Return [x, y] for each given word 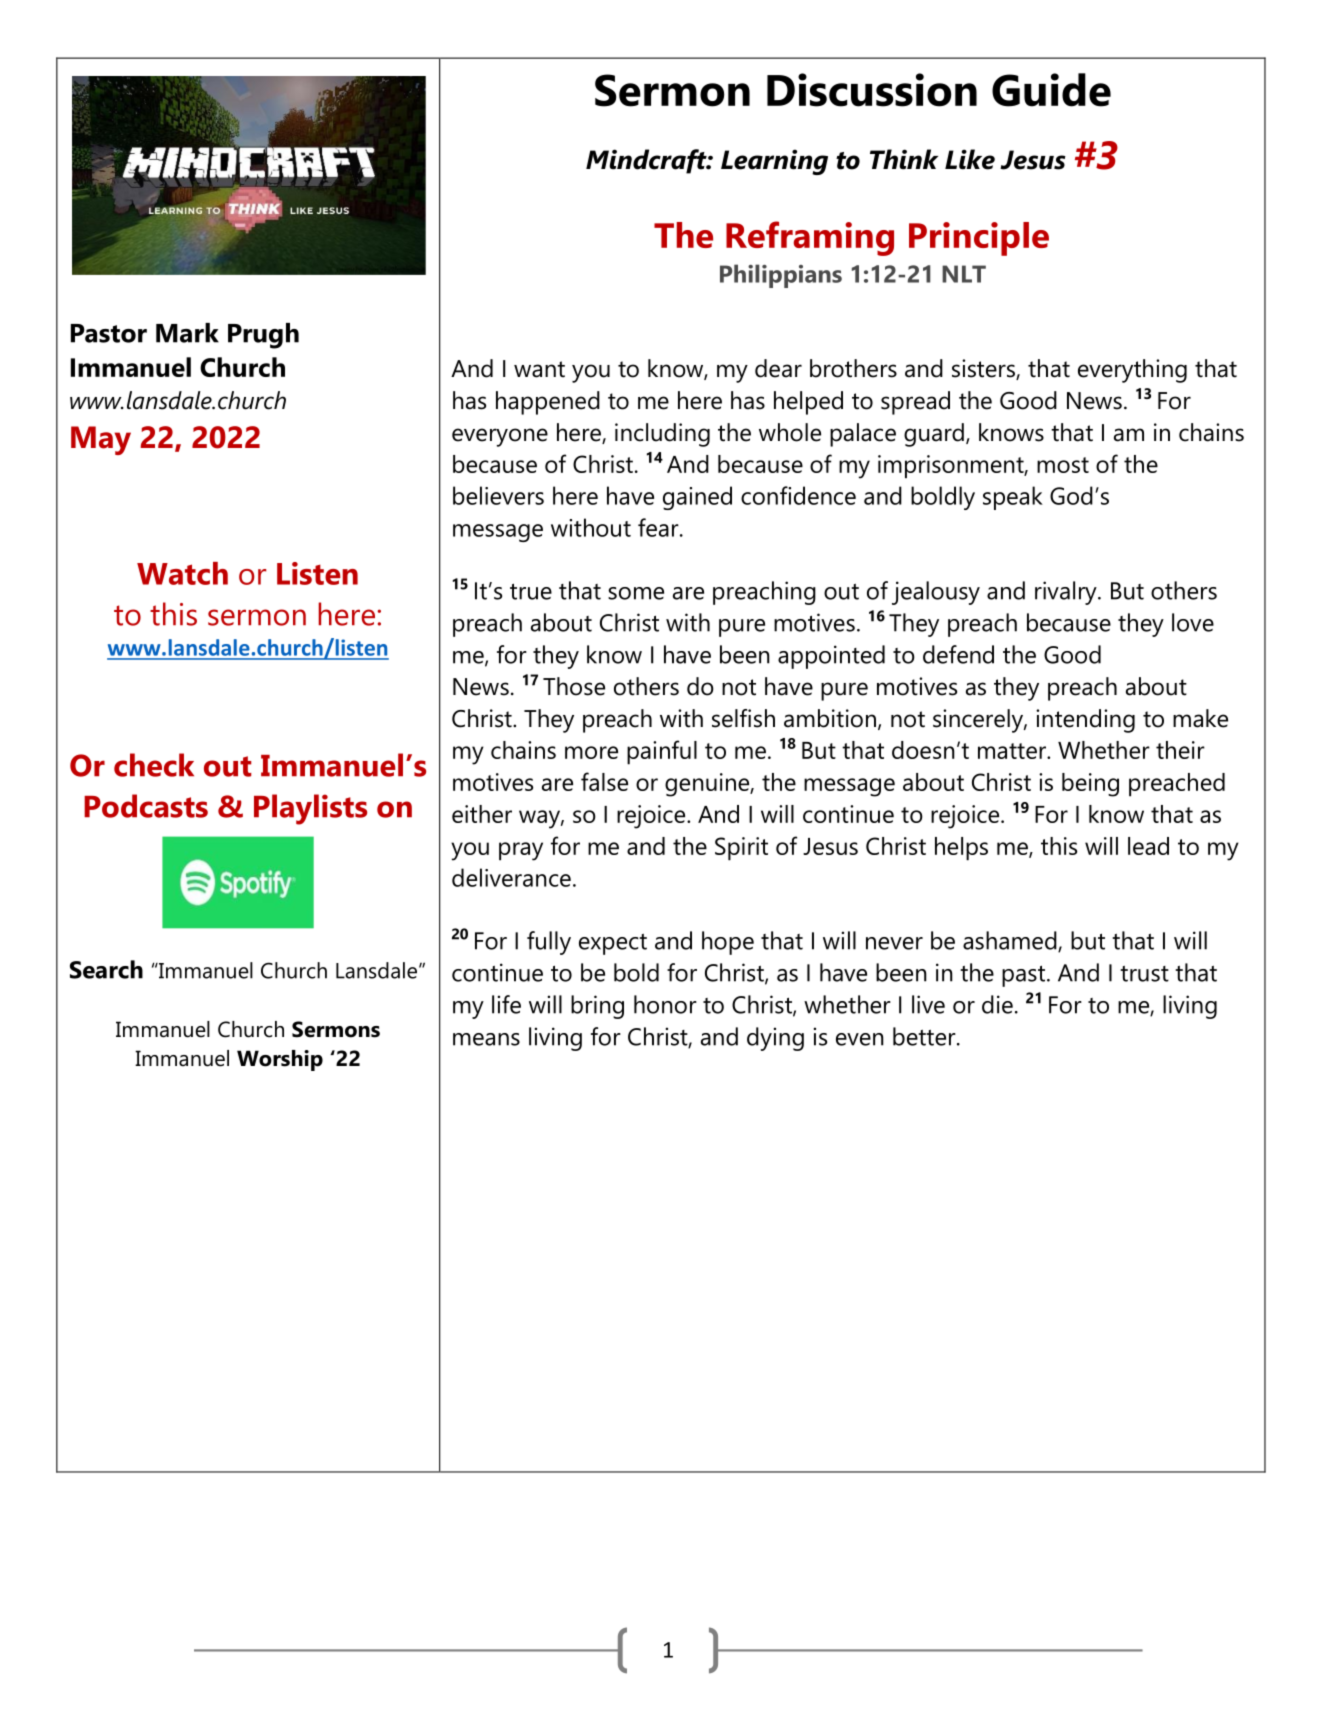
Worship [280, 1060]
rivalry [1067, 593]
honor [665, 1004]
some [636, 593]
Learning [774, 162]
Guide [1051, 90]
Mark [187, 333]
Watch [182, 573]
